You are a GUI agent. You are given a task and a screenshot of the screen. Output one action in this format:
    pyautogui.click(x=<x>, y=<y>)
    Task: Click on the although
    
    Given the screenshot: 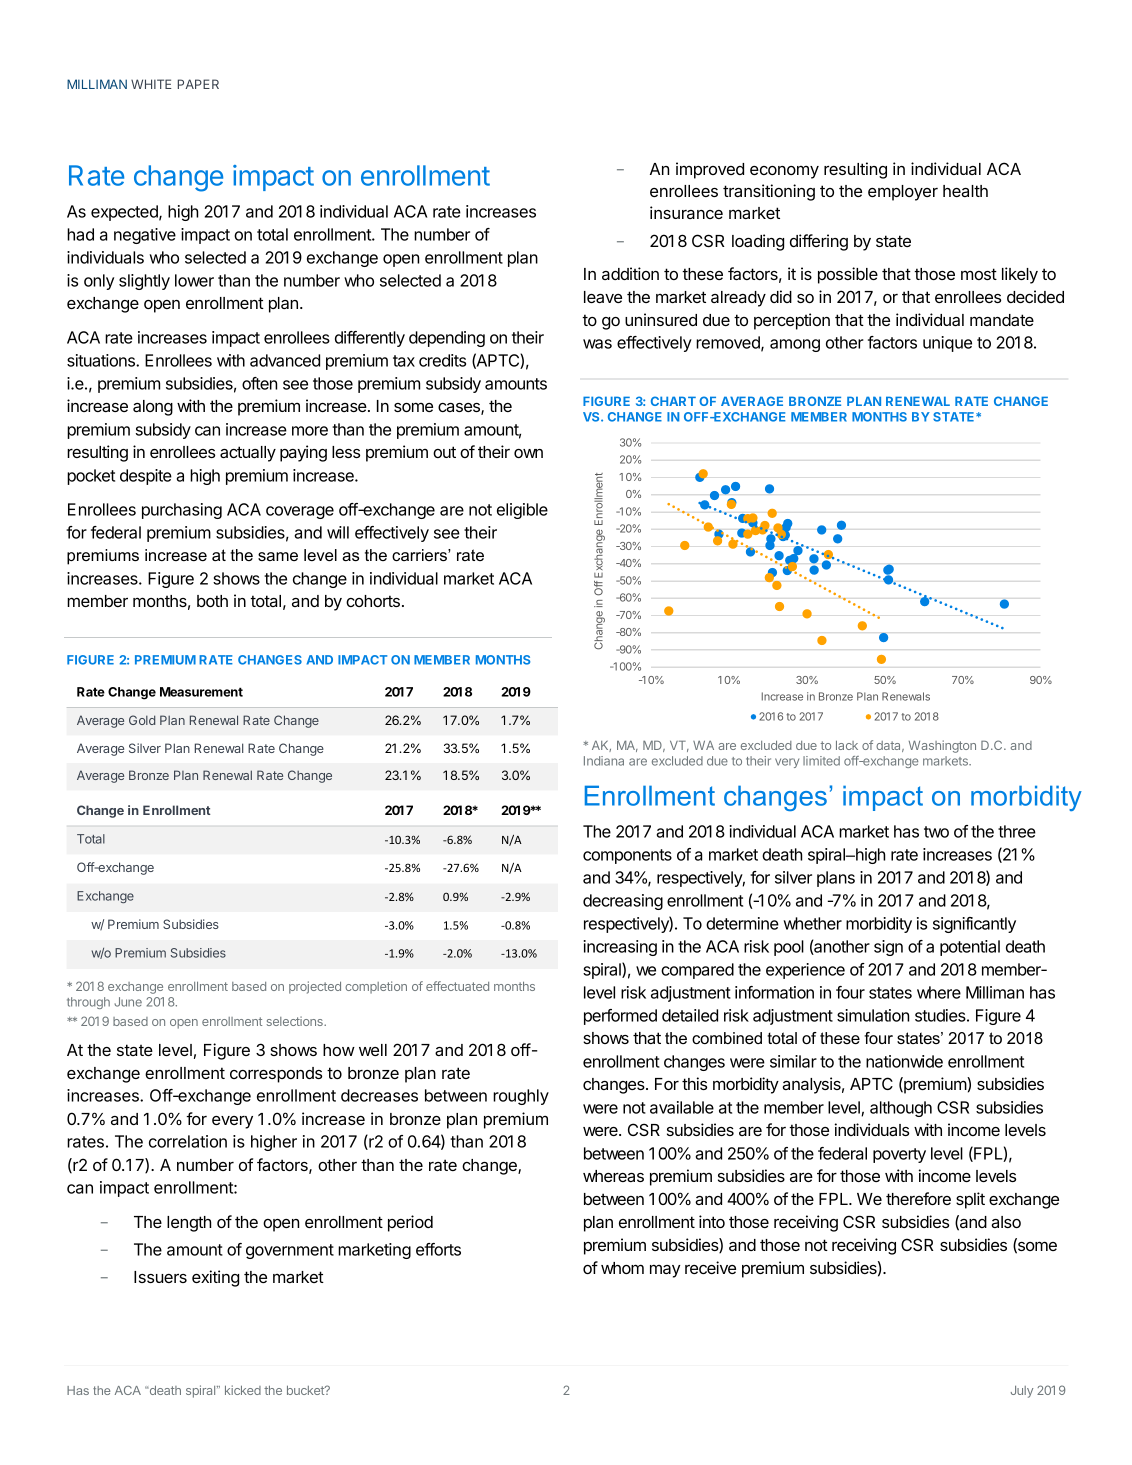 What is the action you would take?
    pyautogui.click(x=901, y=1109)
